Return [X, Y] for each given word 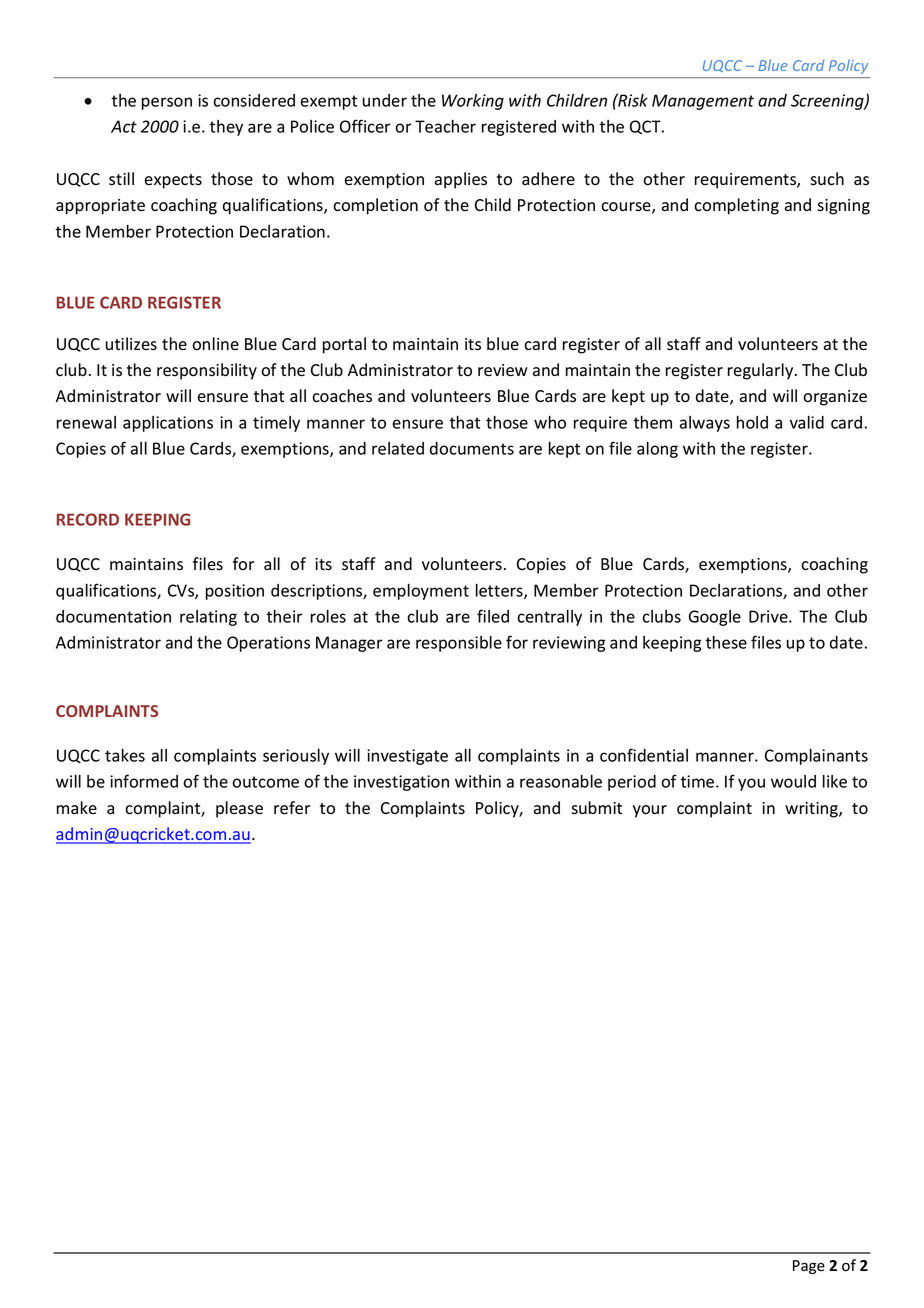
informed [144, 781]
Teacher [445, 126]
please [239, 809]
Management [703, 102]
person [167, 103]
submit [596, 808]
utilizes [131, 344]
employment [421, 592]
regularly [762, 371]
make [77, 807]
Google [715, 618]
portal [344, 345]
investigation [401, 783]
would [793, 781]
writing [812, 810]
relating [208, 618]
